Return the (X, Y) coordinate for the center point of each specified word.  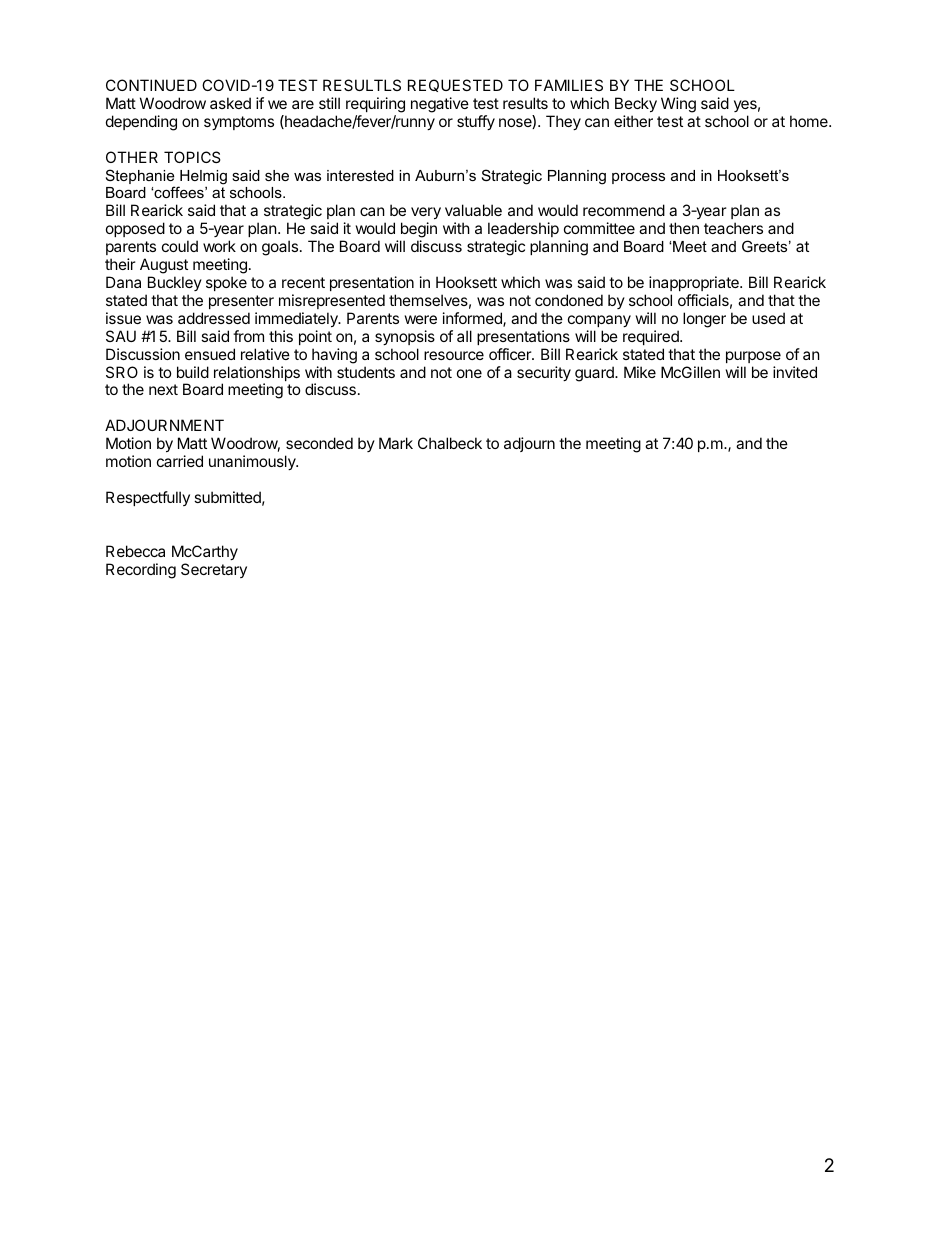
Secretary (214, 570)
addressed (214, 318)
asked (230, 103)
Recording (141, 571)
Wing (678, 105)
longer (704, 320)
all (464, 336)
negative (440, 105)
